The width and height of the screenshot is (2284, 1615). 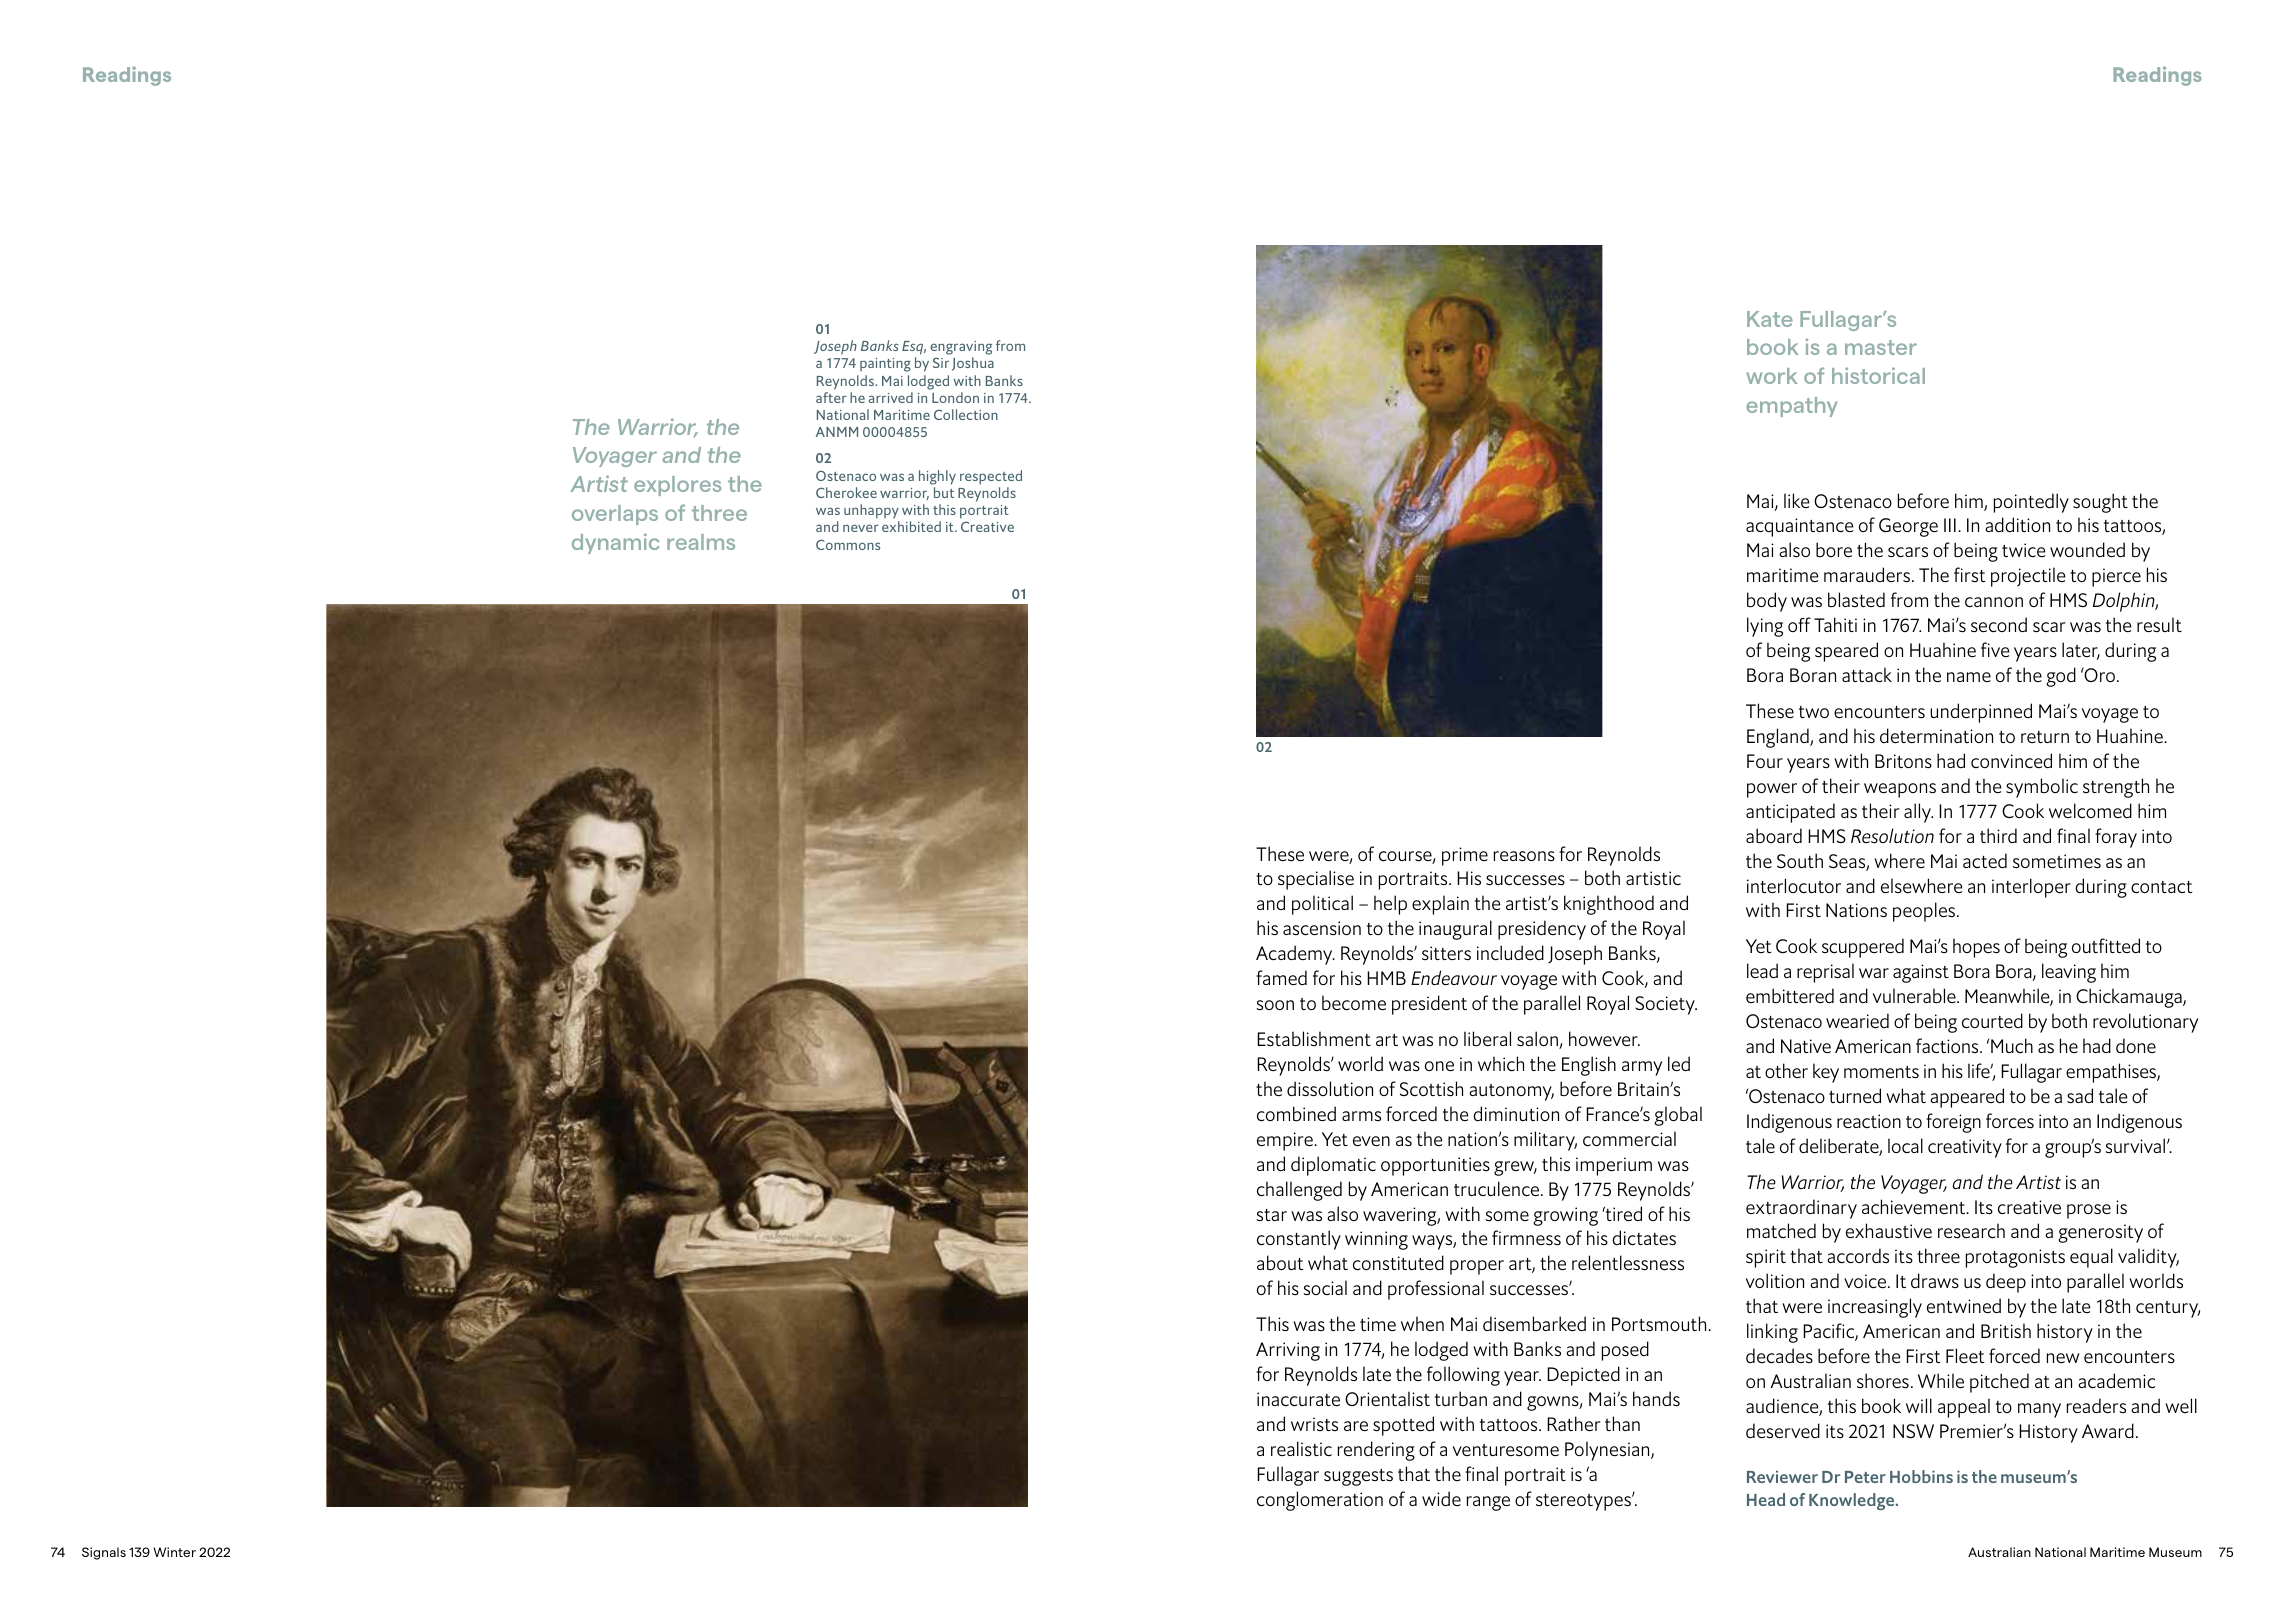 I want to click on Joshua, so click(x=973, y=364).
